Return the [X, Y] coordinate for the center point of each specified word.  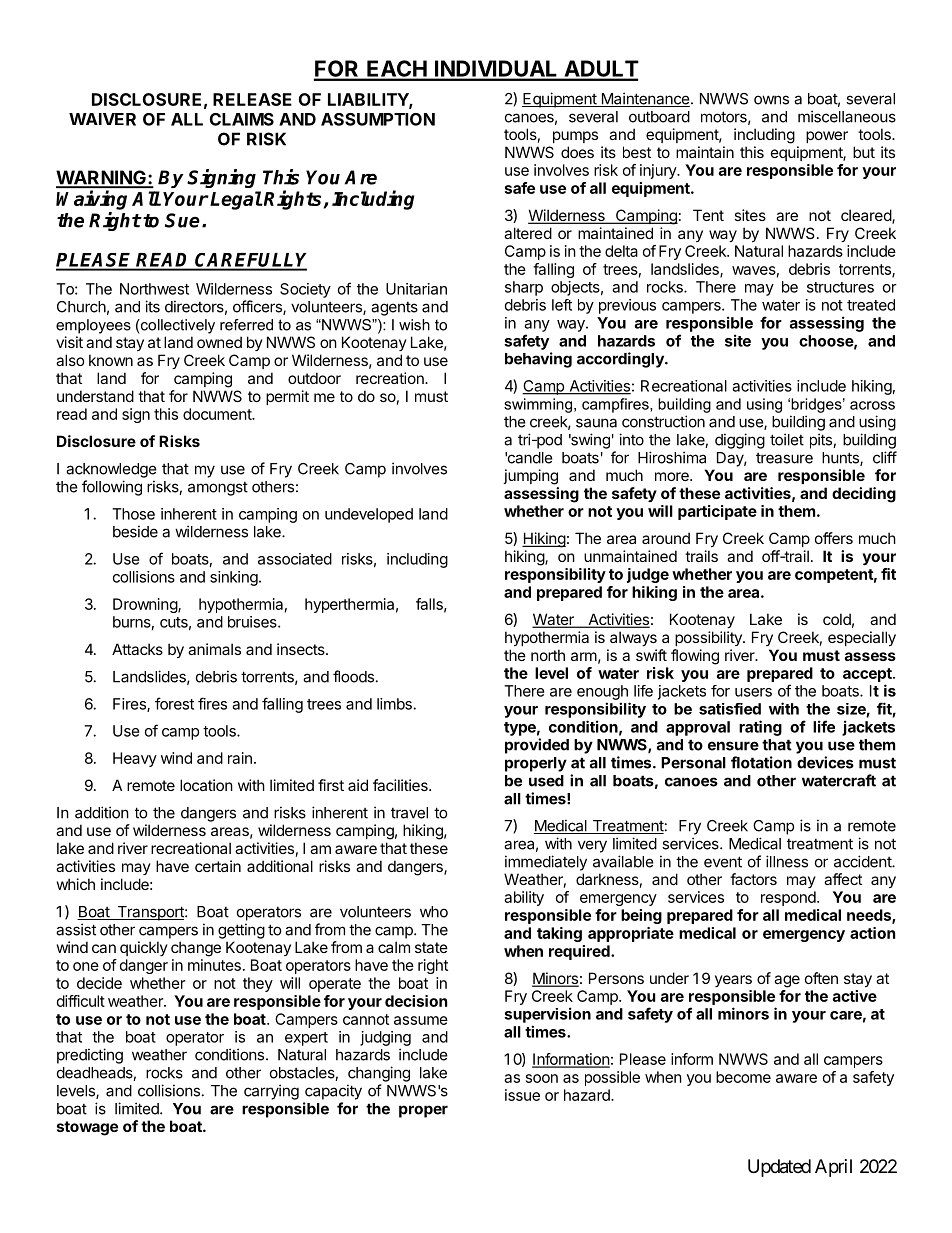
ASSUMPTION [378, 119]
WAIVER [102, 119]
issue [522, 1095]
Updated [779, 1168]
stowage [87, 1128]
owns [771, 100]
